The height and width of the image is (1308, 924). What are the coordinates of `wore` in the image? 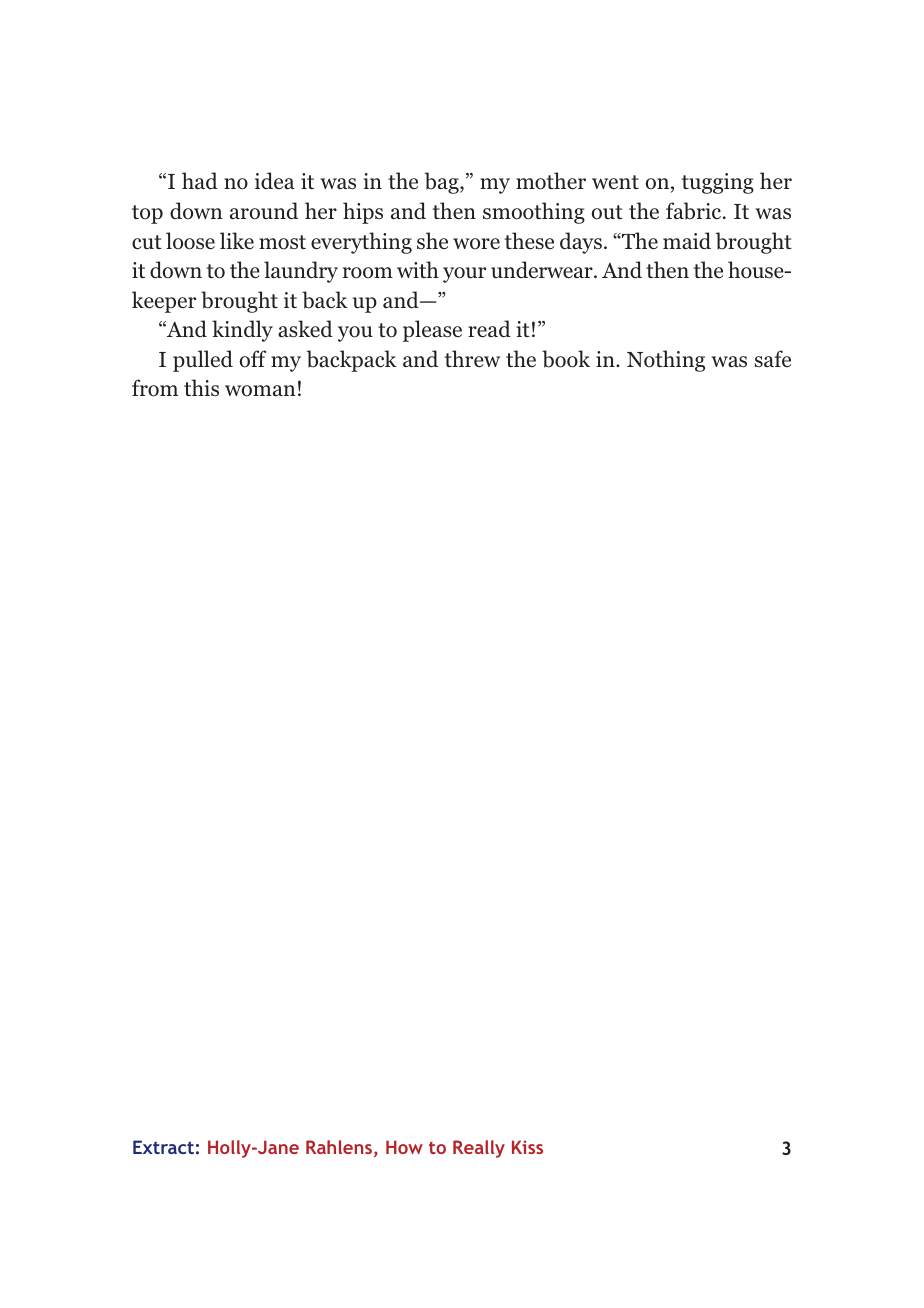 It's located at (476, 244).
